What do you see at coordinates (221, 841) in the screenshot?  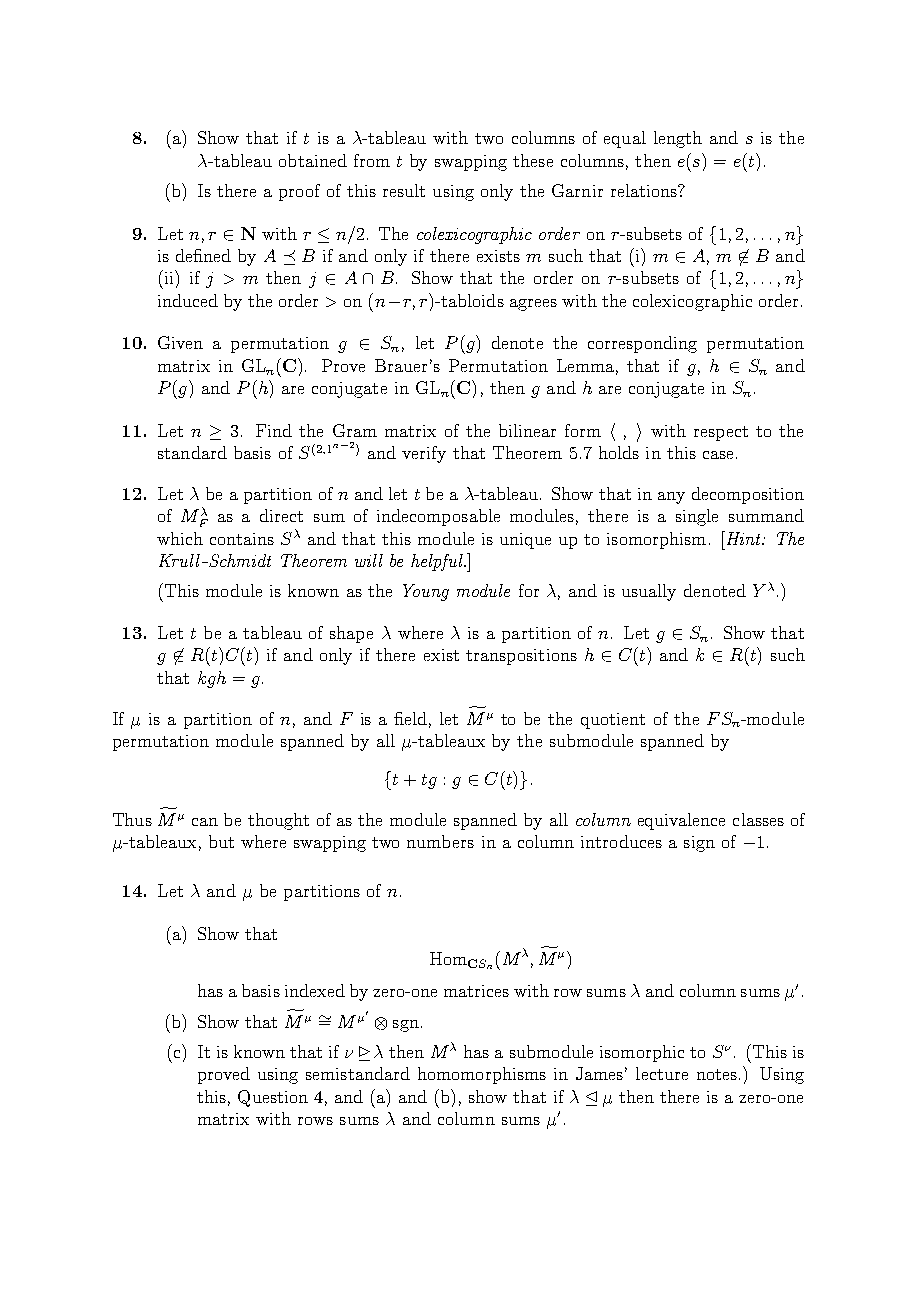 I see `but` at bounding box center [221, 841].
